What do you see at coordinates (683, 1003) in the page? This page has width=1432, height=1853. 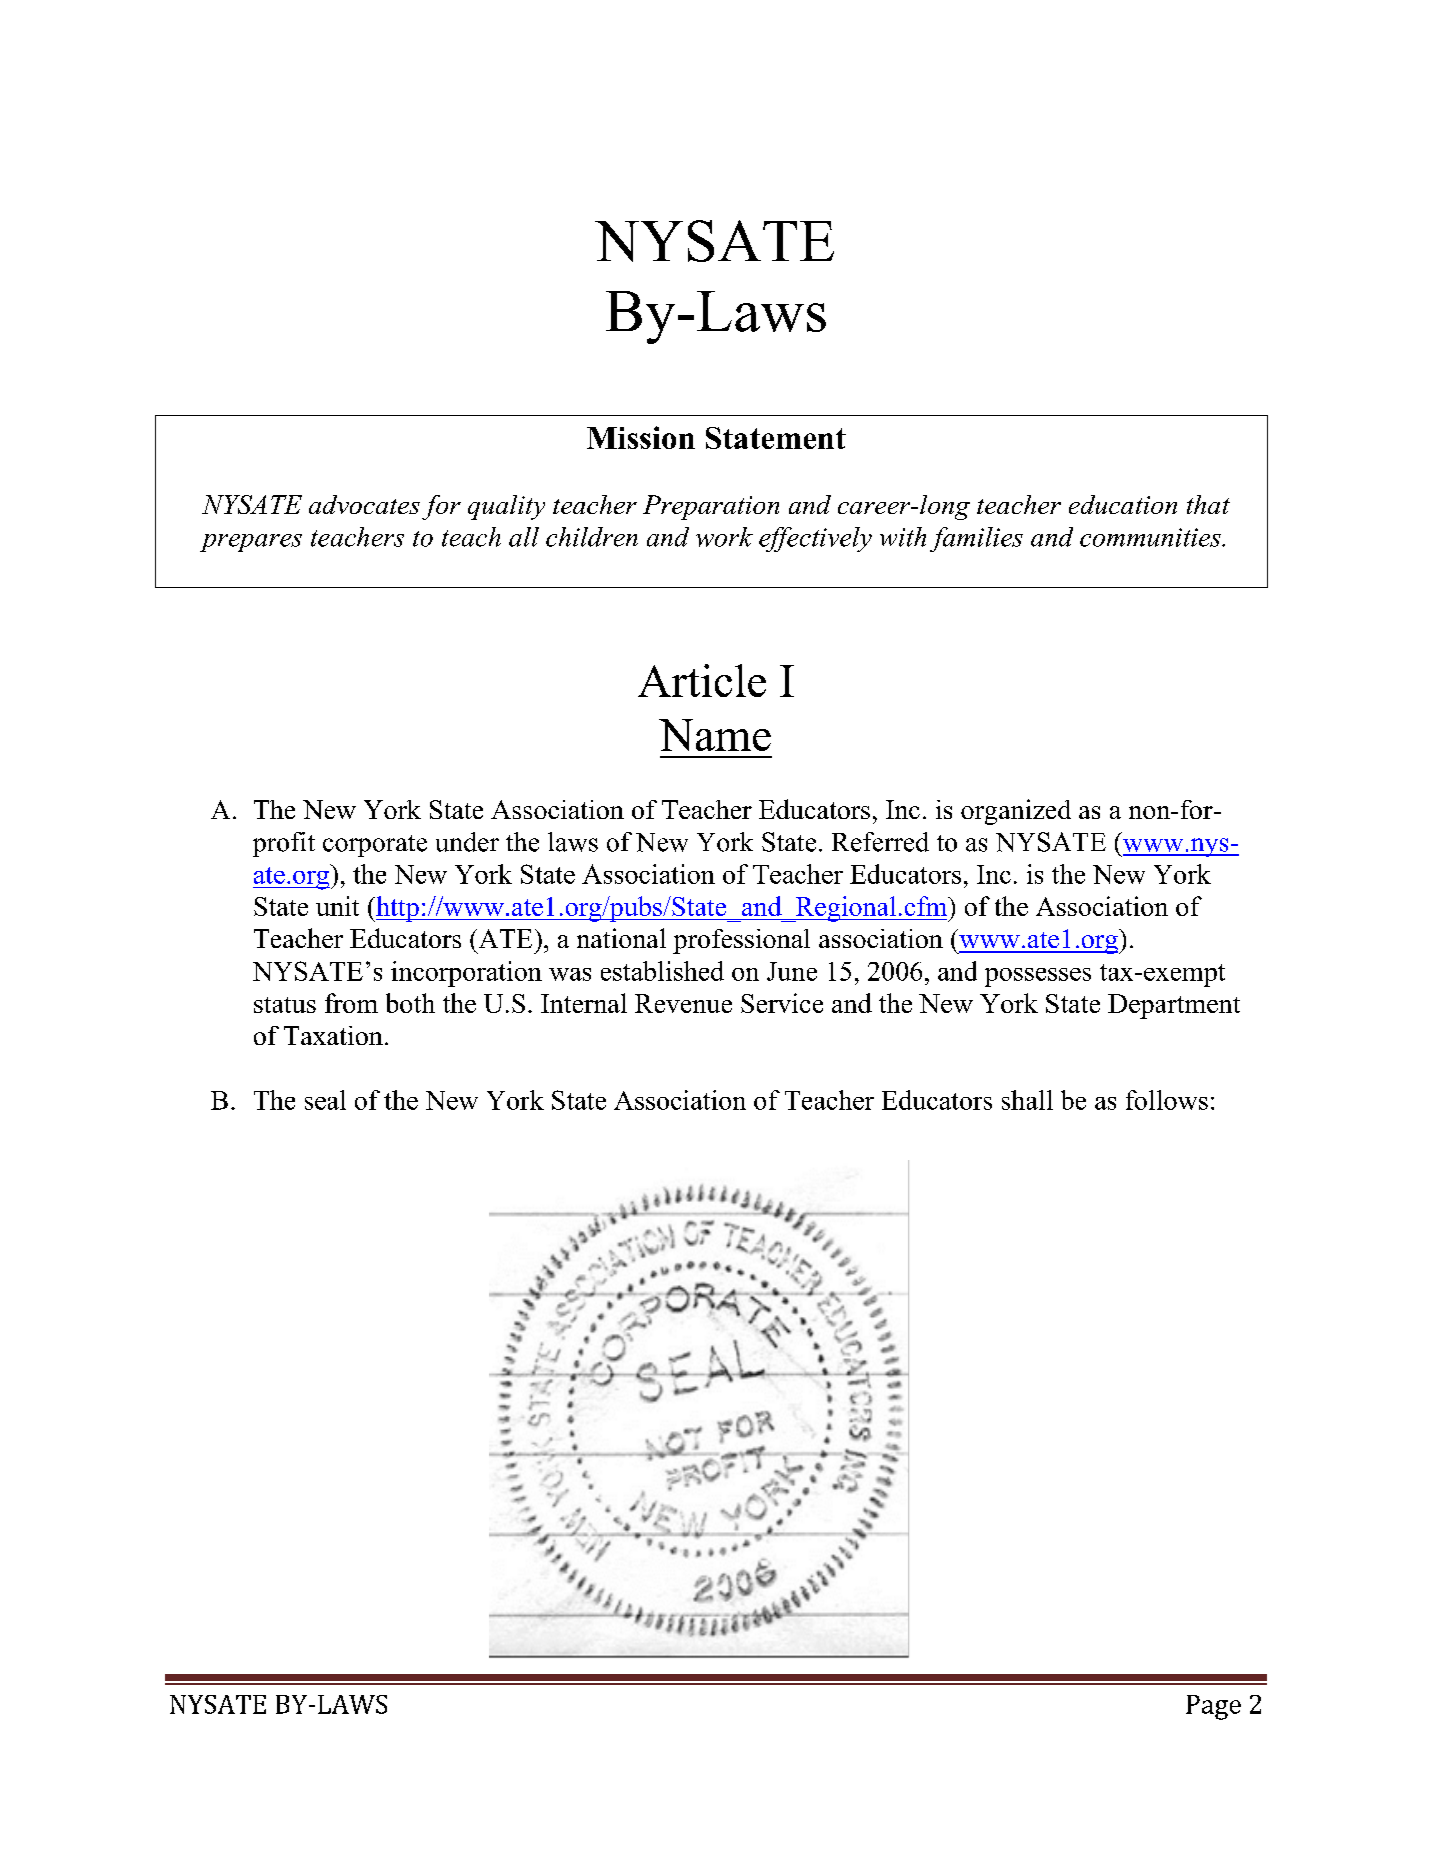 I see `Revenue` at bounding box center [683, 1003].
